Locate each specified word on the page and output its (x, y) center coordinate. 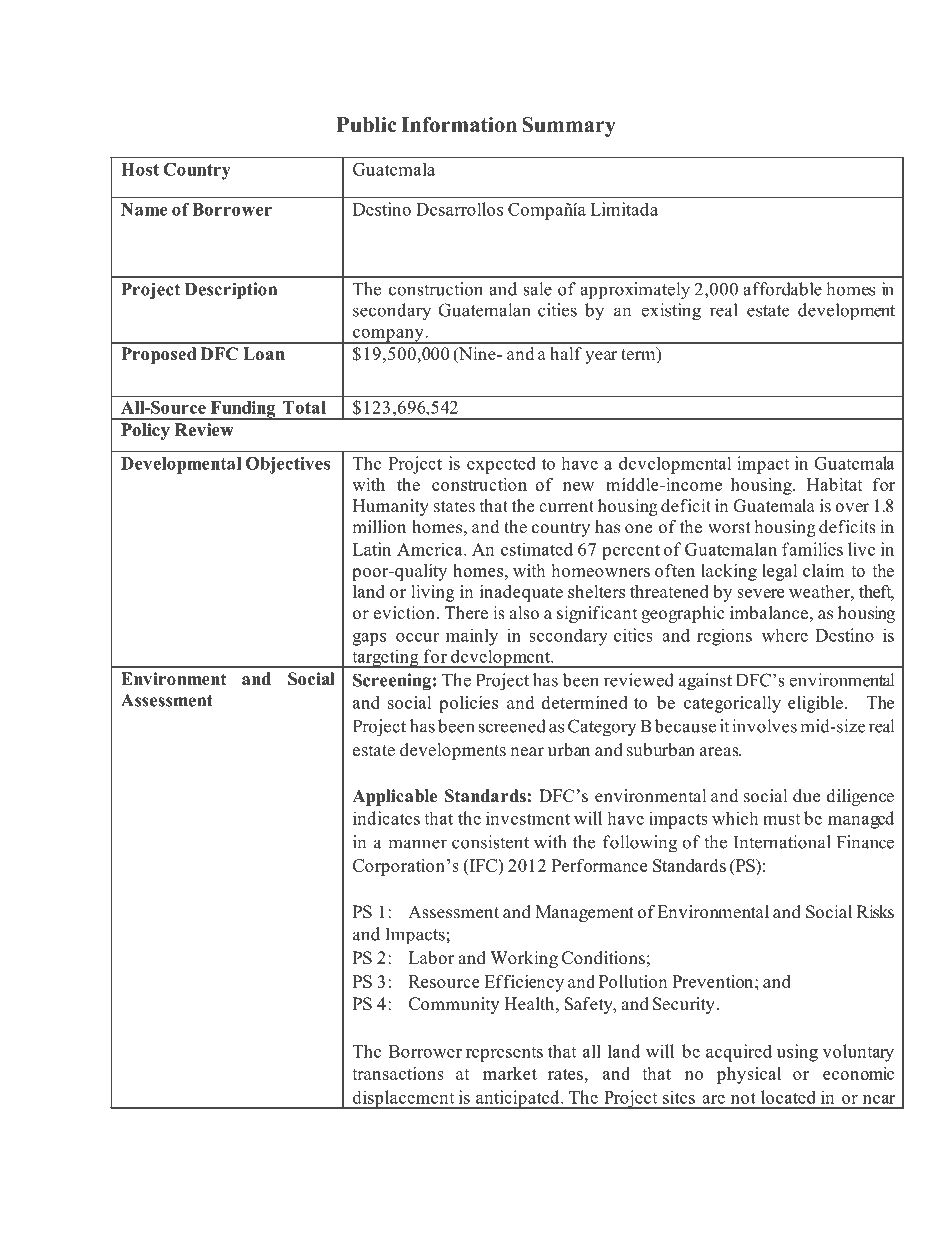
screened (512, 726)
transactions (398, 1073)
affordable (782, 289)
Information (459, 125)
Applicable (394, 797)
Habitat (835, 484)
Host (140, 169)
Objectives (288, 465)
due (806, 796)
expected (501, 465)
